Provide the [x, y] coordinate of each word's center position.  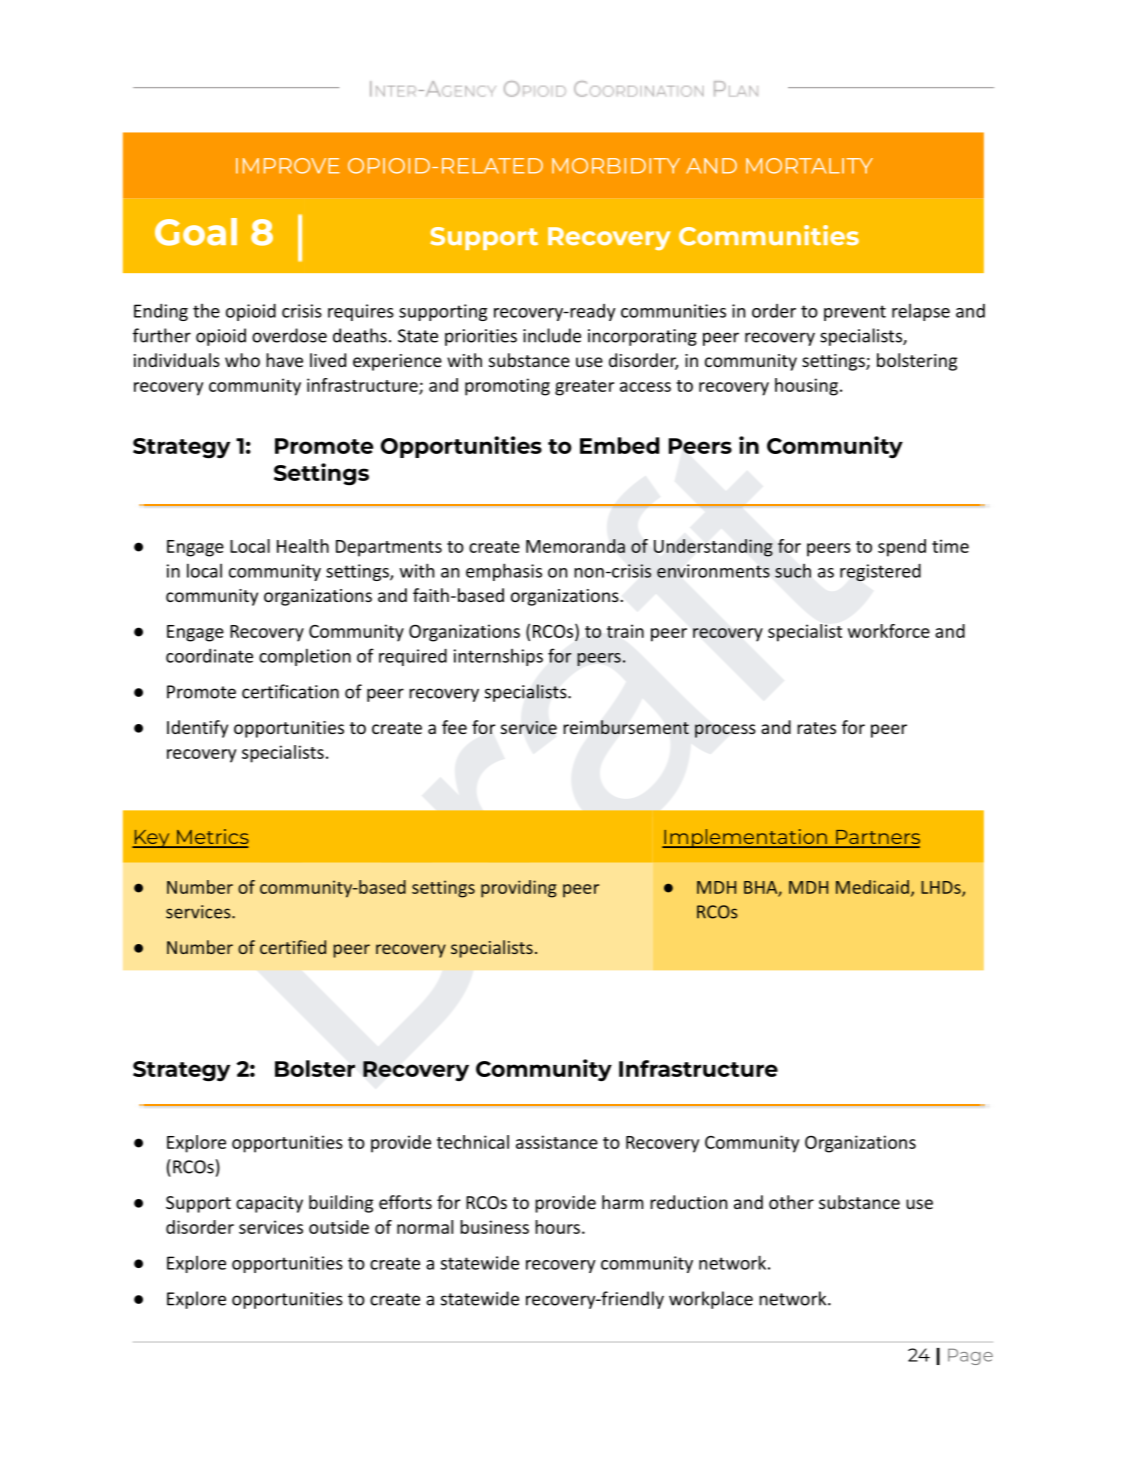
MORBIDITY [616, 166]
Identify [197, 729]
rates [816, 728]
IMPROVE [288, 166]
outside [339, 1227]
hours [557, 1227]
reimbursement [626, 727]
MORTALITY [809, 166]
